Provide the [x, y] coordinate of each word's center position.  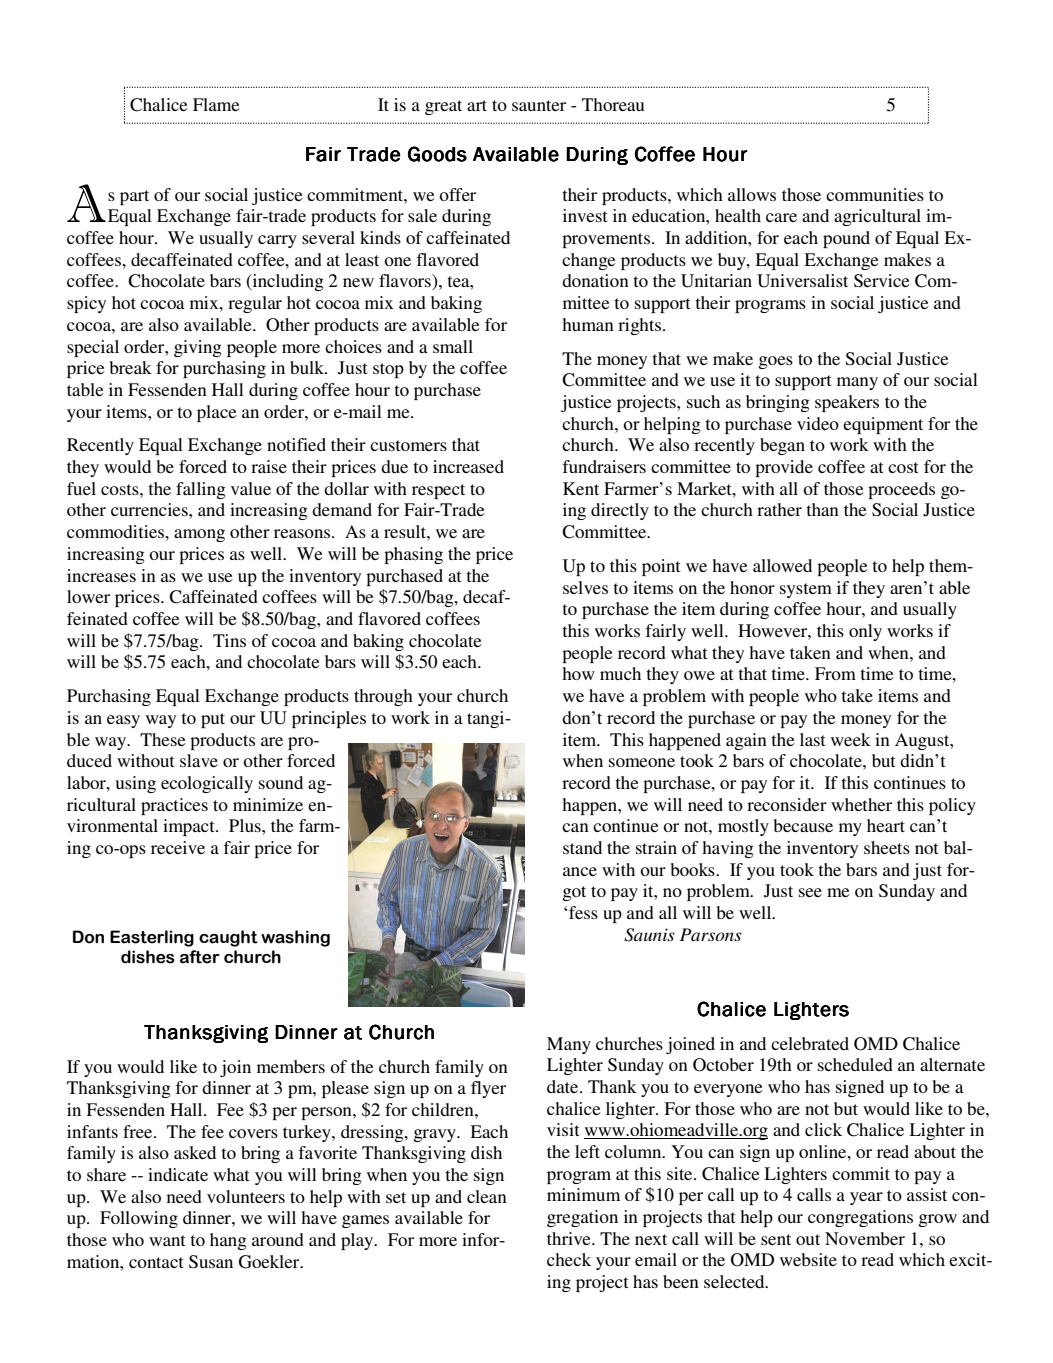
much [620, 673]
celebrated [810, 1043]
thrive [570, 1238]
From [835, 673]
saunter [539, 105]
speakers [847, 403]
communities [875, 194]
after [200, 957]
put [213, 720]
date [564, 1086]
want [167, 1240]
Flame [216, 104]
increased [468, 466]
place [217, 413]
